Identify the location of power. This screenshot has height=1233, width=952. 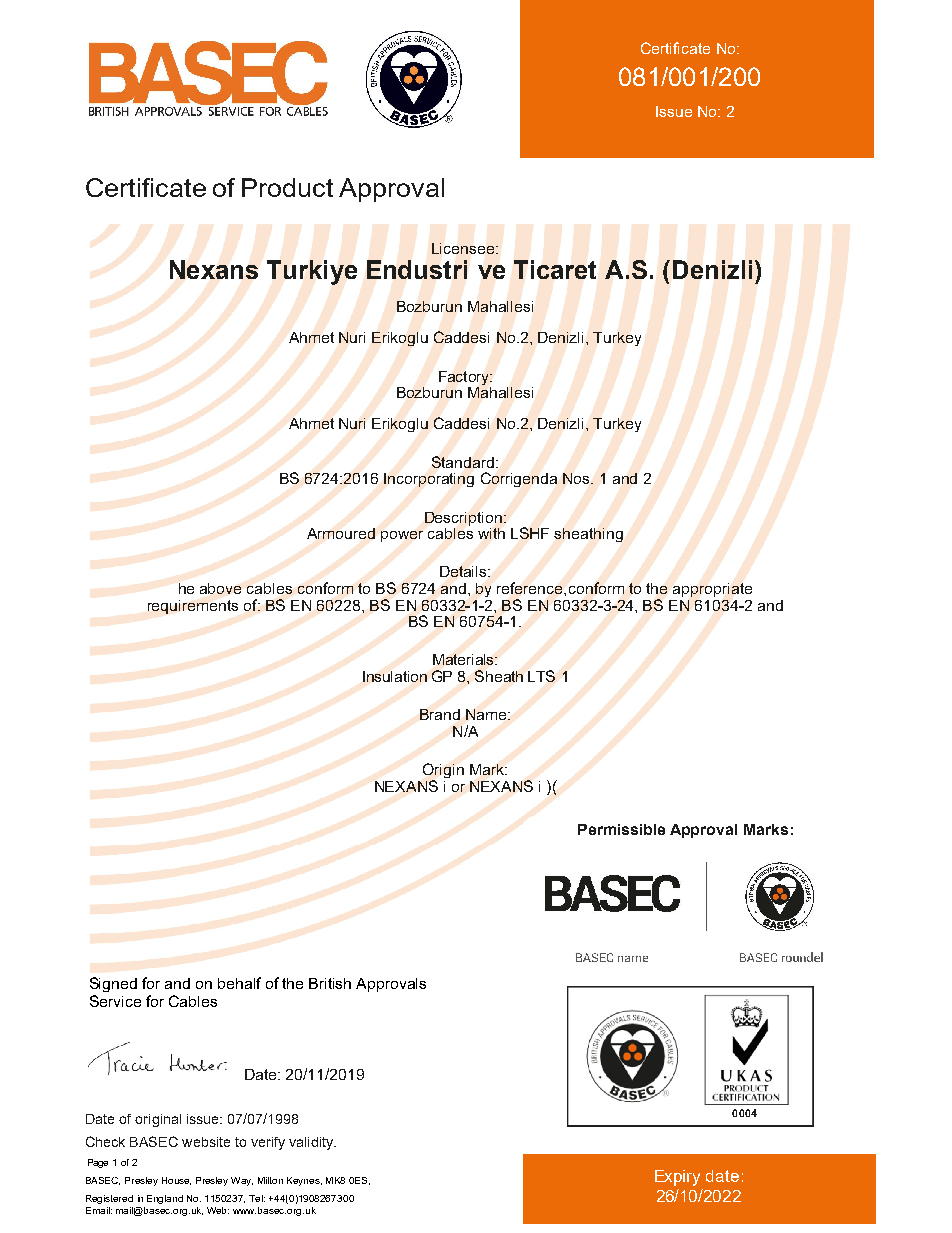
(402, 536).
